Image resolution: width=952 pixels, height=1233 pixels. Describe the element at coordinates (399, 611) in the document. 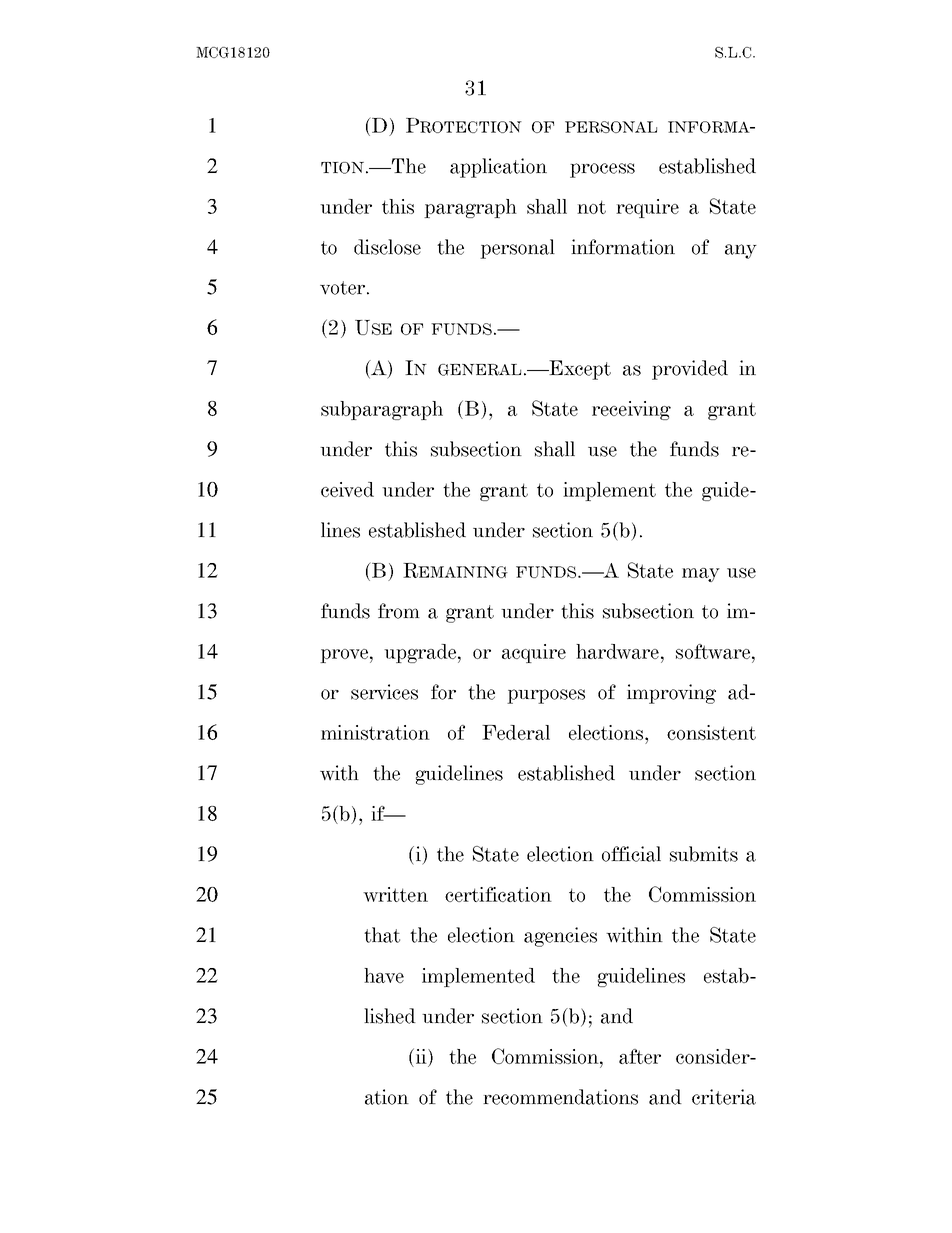

I see `from` at that location.
